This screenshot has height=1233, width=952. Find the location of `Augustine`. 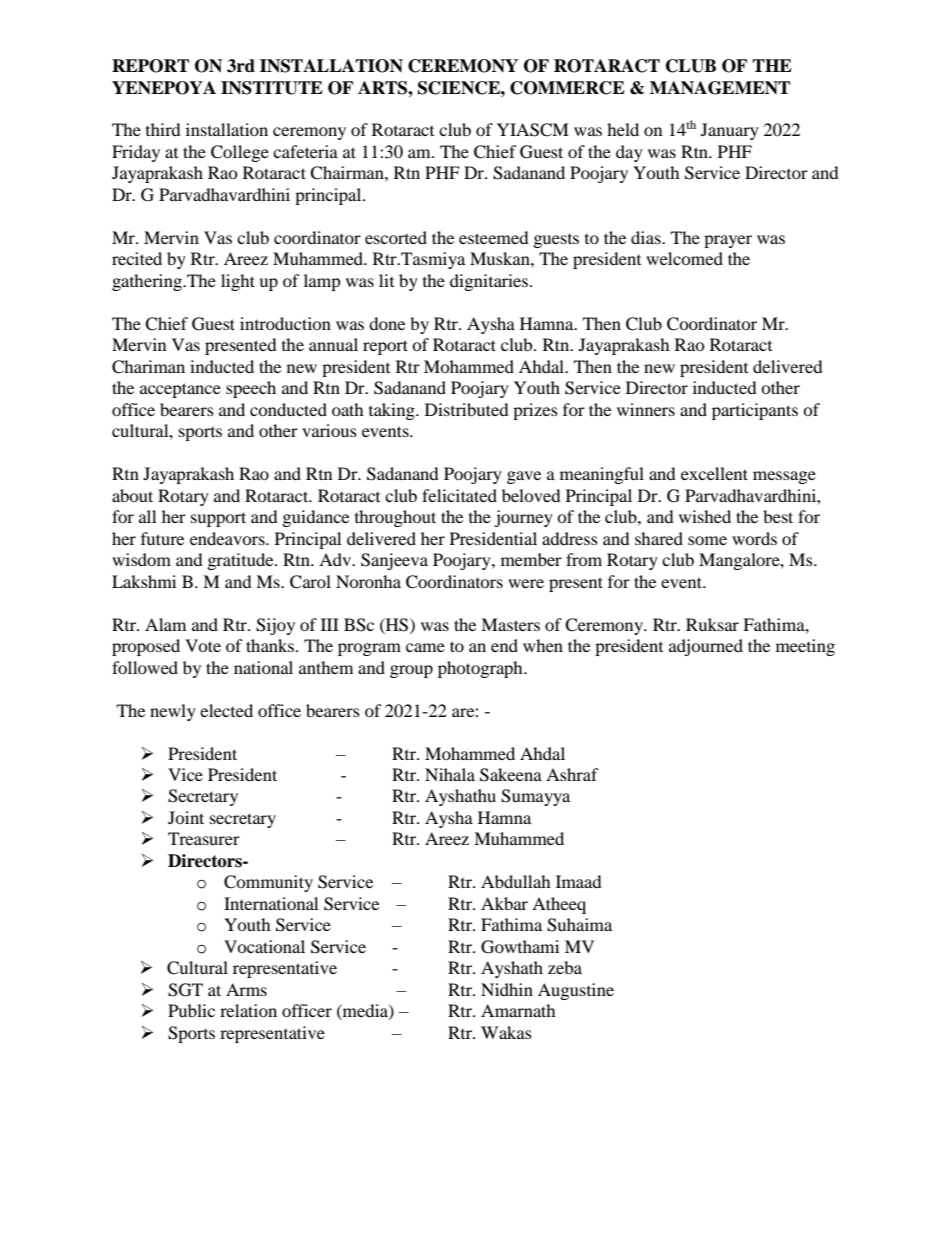

Augustine is located at coordinates (576, 991).
